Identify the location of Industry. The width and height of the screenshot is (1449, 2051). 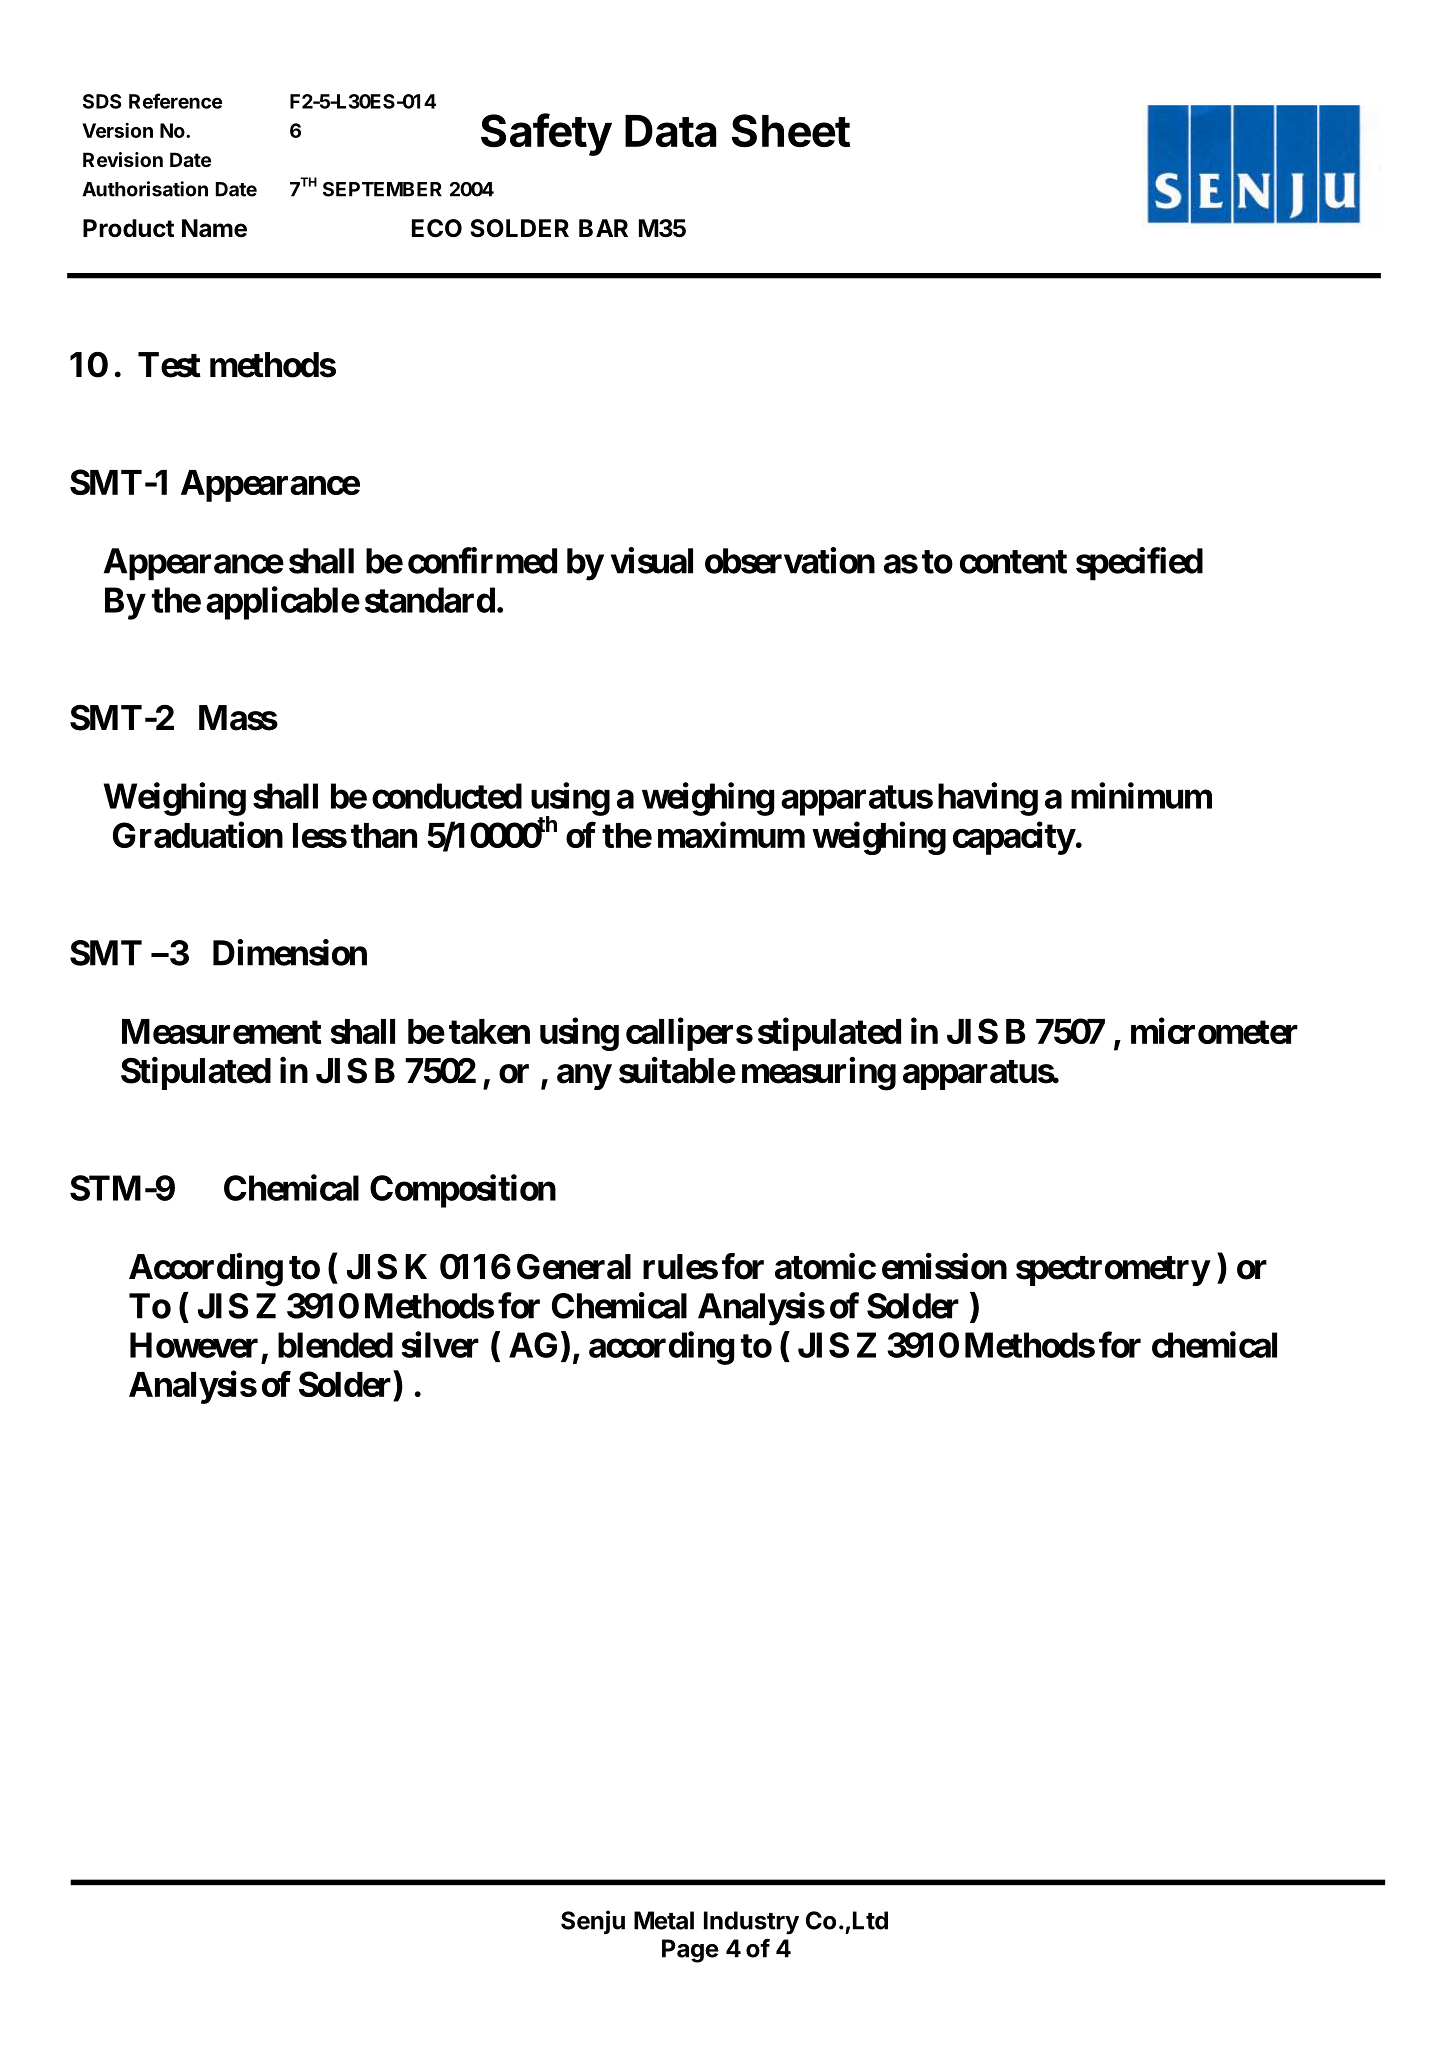
(751, 1923).
